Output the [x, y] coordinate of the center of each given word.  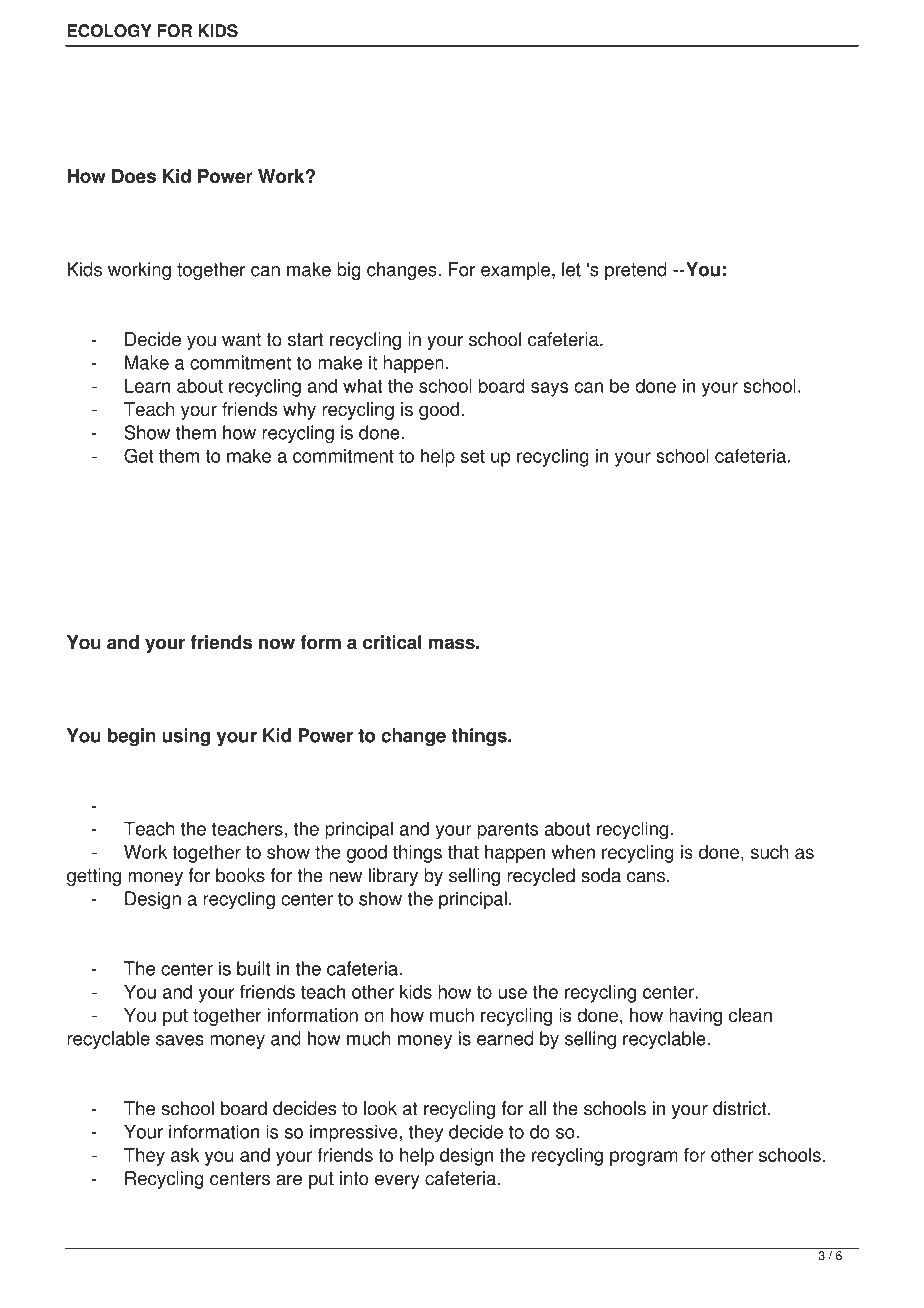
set [473, 456]
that [463, 852]
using [186, 737]
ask [185, 1155]
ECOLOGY [109, 31]
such [769, 852]
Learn [147, 386]
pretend [636, 271]
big [349, 271]
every [397, 1182]
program [644, 1158]
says [549, 389]
